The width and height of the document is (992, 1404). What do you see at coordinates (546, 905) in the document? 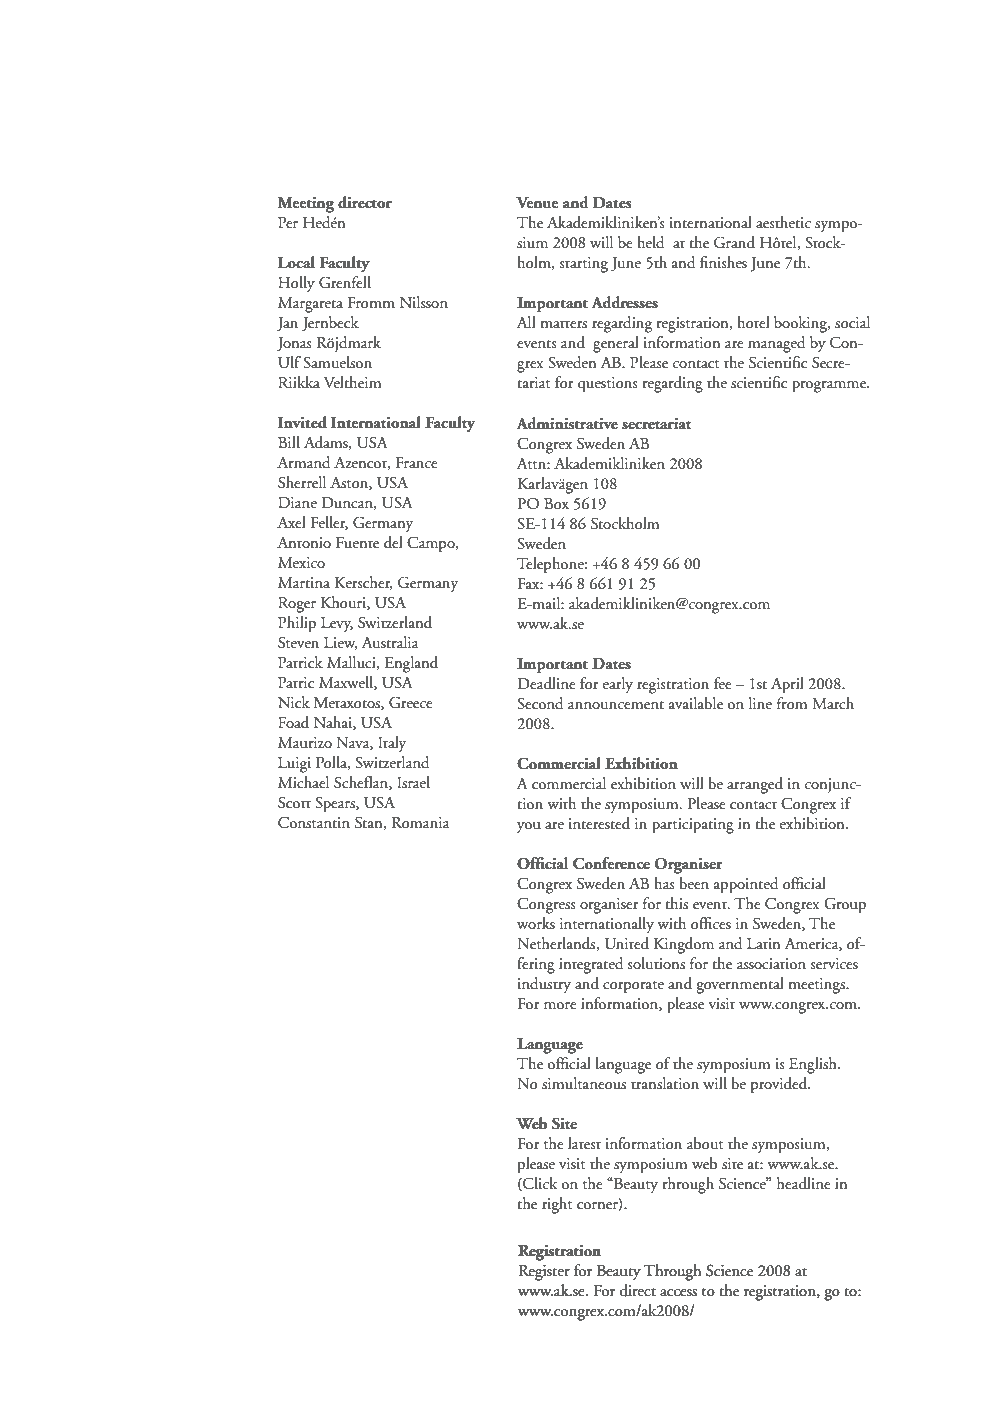
I see `Congress` at bounding box center [546, 905].
